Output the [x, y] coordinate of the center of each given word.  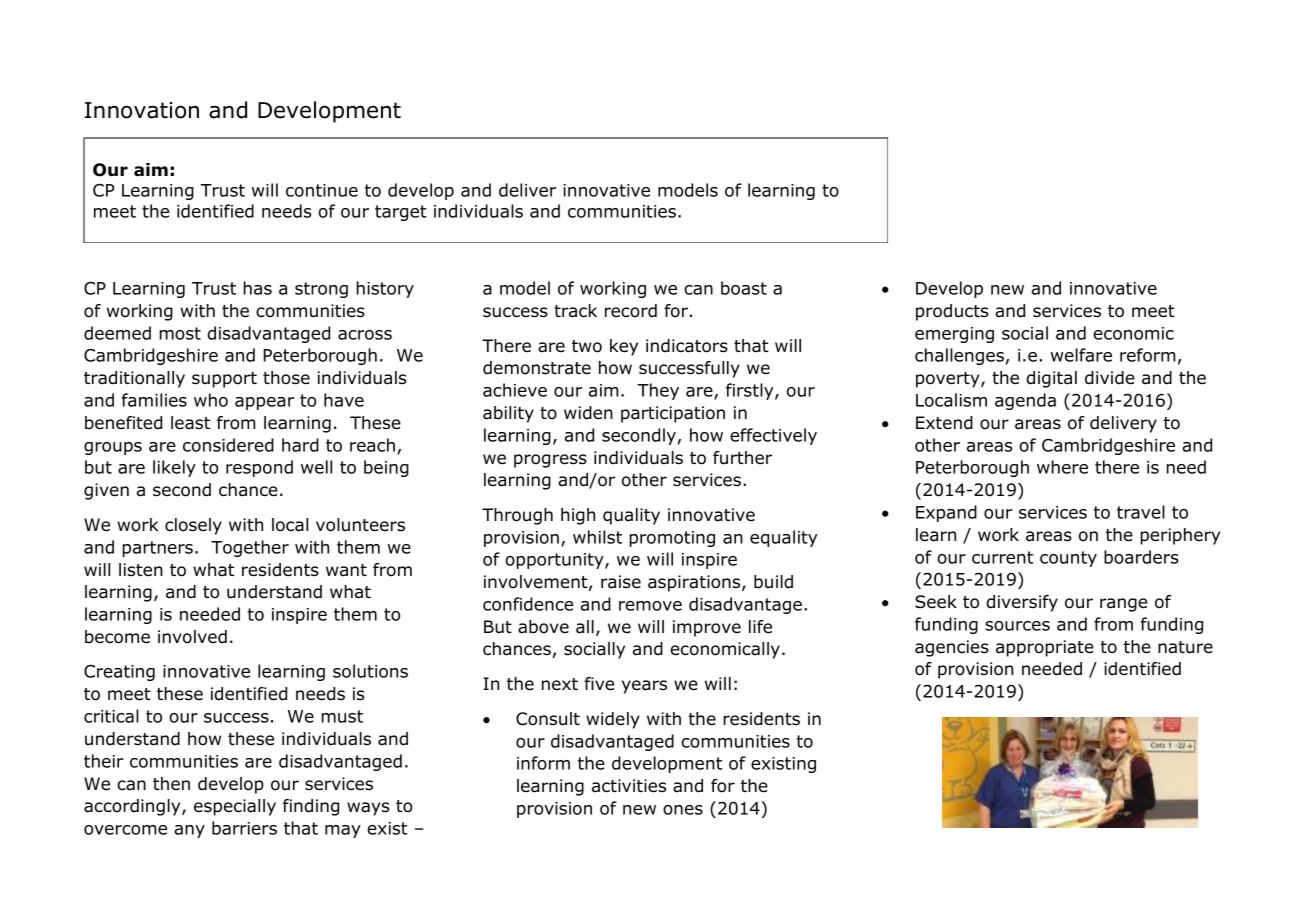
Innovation [142, 110]
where [1062, 467]
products [952, 312]
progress [550, 461]
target [401, 213]
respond [259, 468]
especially [235, 807]
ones [683, 810]
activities [629, 786]
